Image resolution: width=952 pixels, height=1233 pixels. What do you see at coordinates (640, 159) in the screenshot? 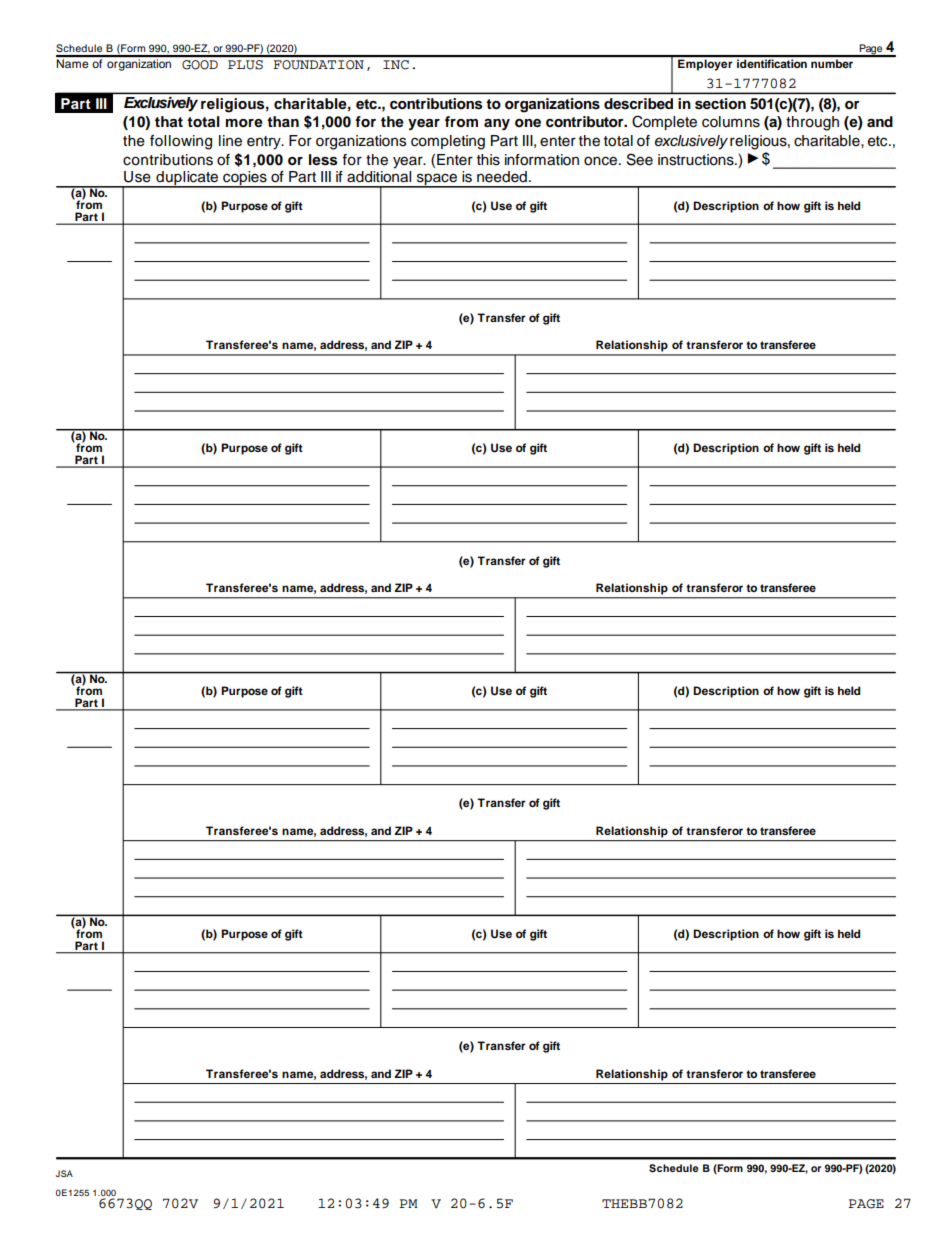
I see `See` at bounding box center [640, 159].
